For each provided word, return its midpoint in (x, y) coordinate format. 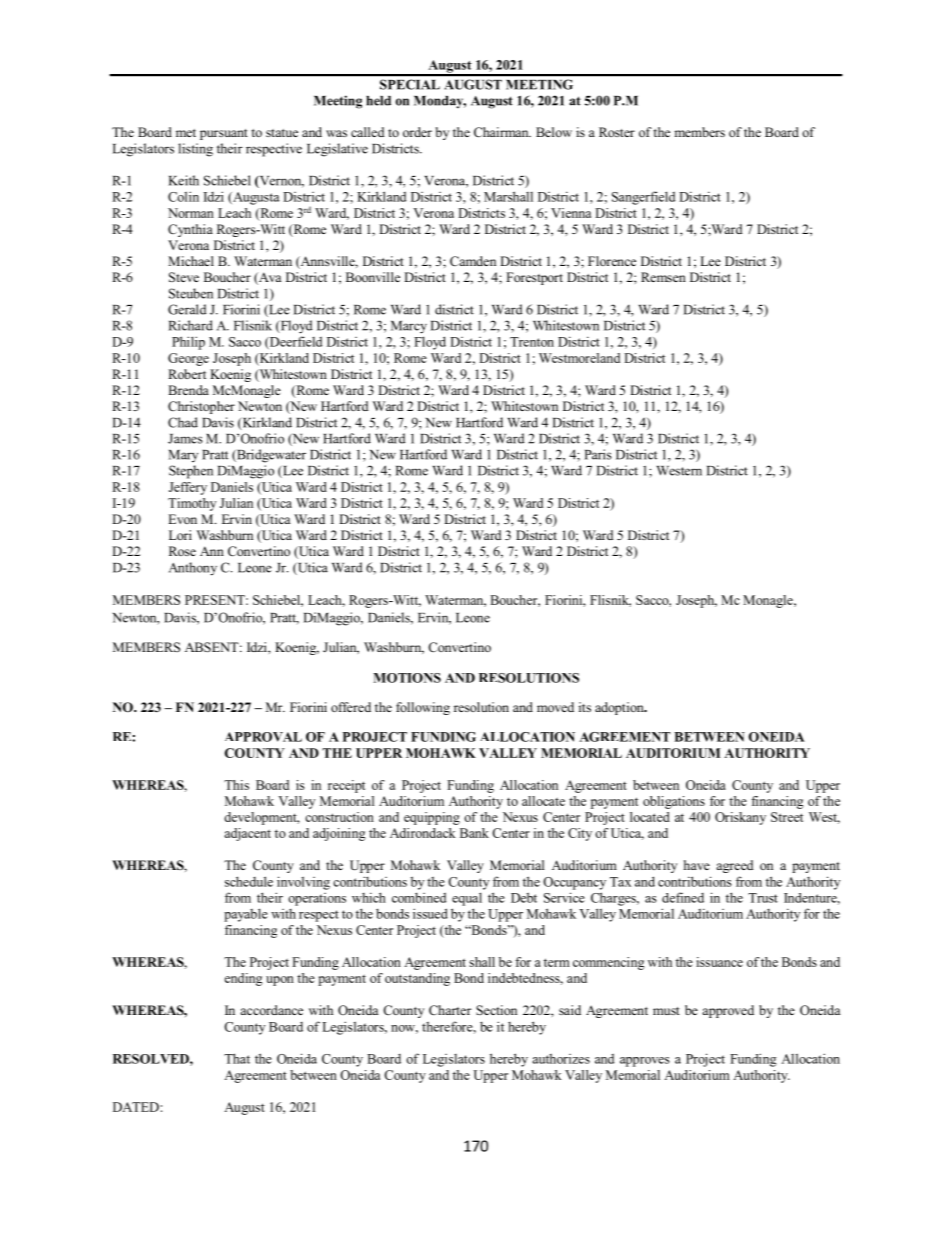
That (237, 1058)
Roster (617, 132)
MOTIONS (407, 678)
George (188, 359)
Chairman (502, 132)
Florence (612, 261)
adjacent (247, 834)
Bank (474, 833)
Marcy (409, 327)
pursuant (224, 134)
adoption (620, 708)
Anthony (193, 569)
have (697, 865)
